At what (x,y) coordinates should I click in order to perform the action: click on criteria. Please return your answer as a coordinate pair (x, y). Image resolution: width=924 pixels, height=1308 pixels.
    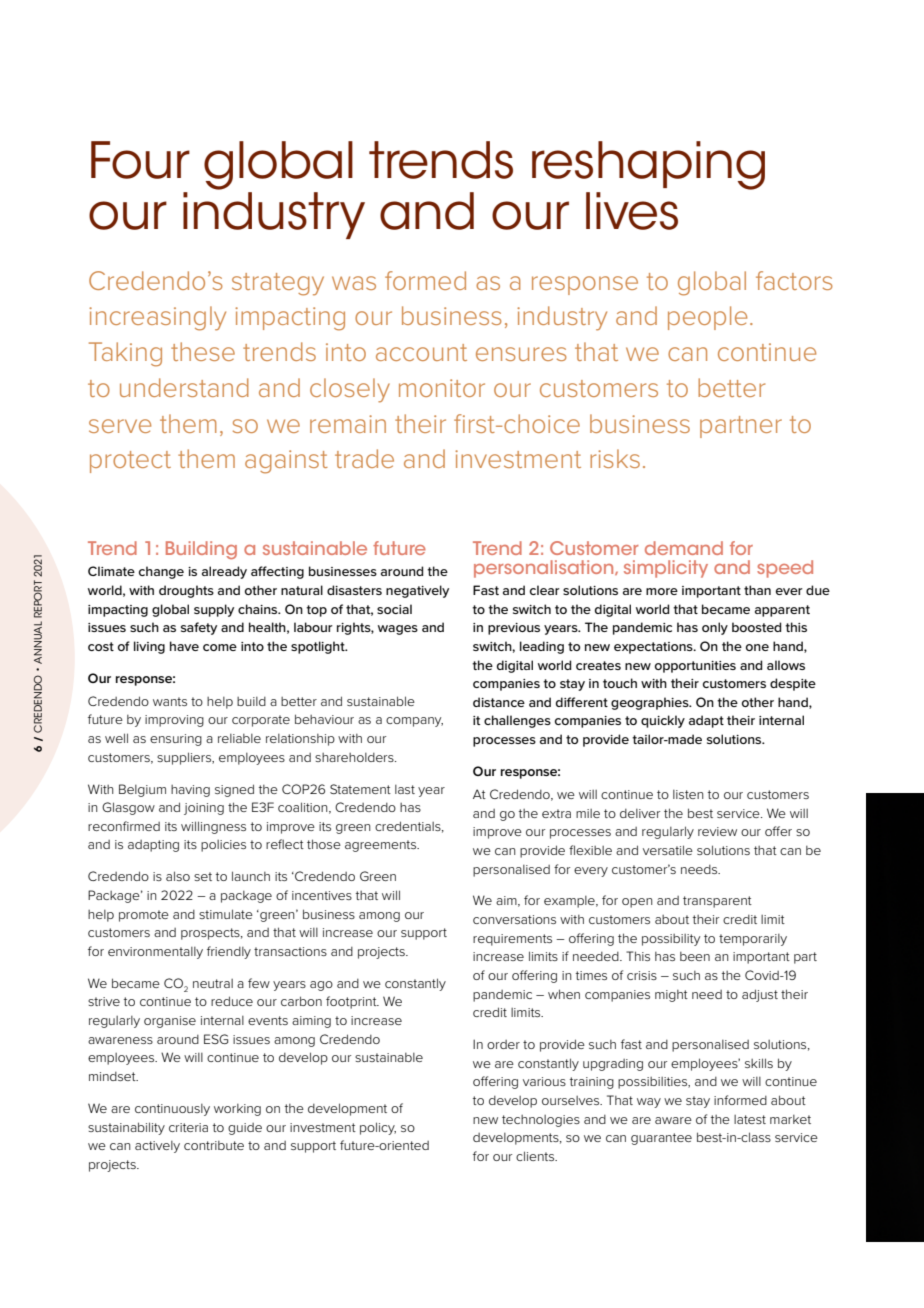
    Looking at the image, I should click on (188, 1127).
